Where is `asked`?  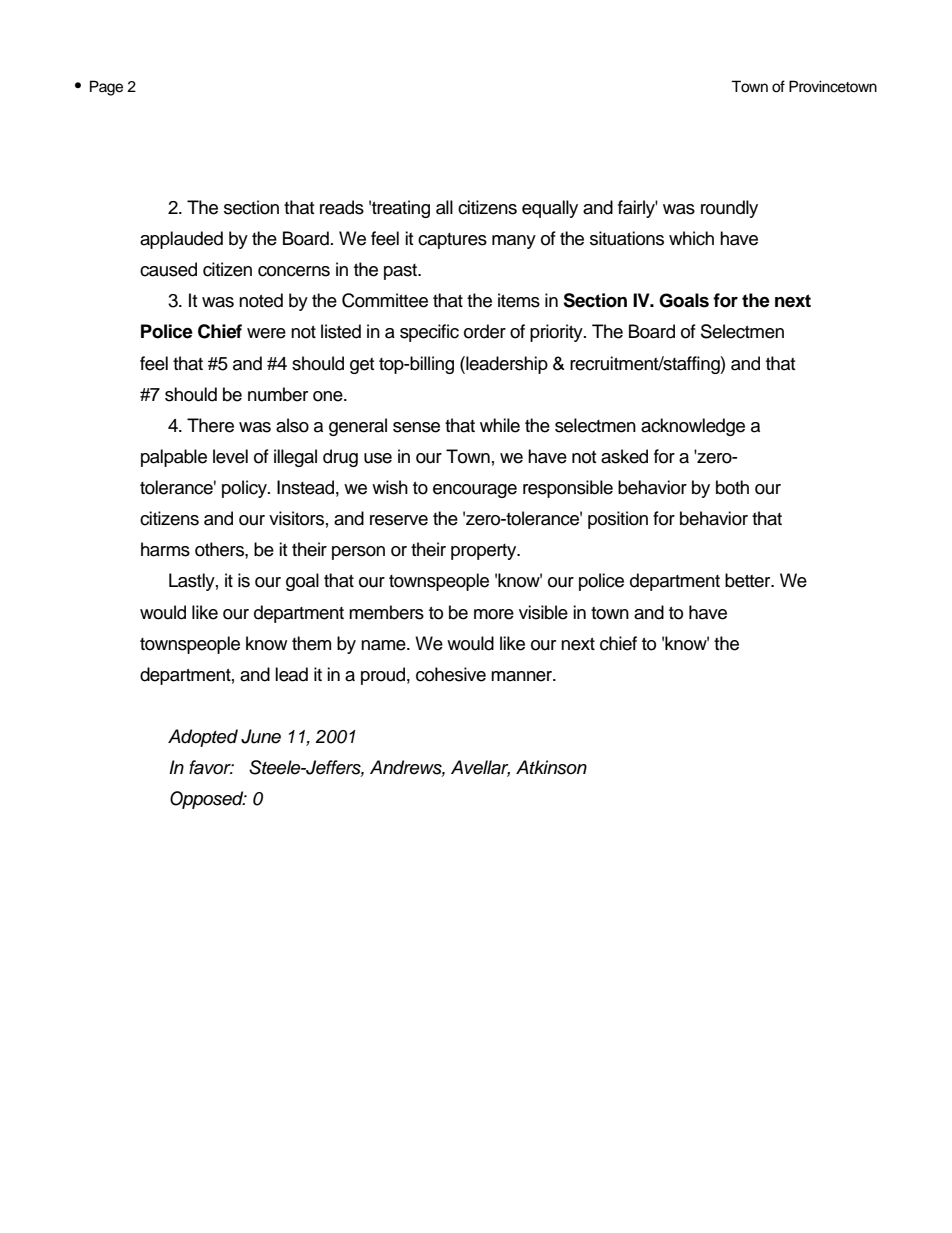 asked is located at coordinates (624, 456).
